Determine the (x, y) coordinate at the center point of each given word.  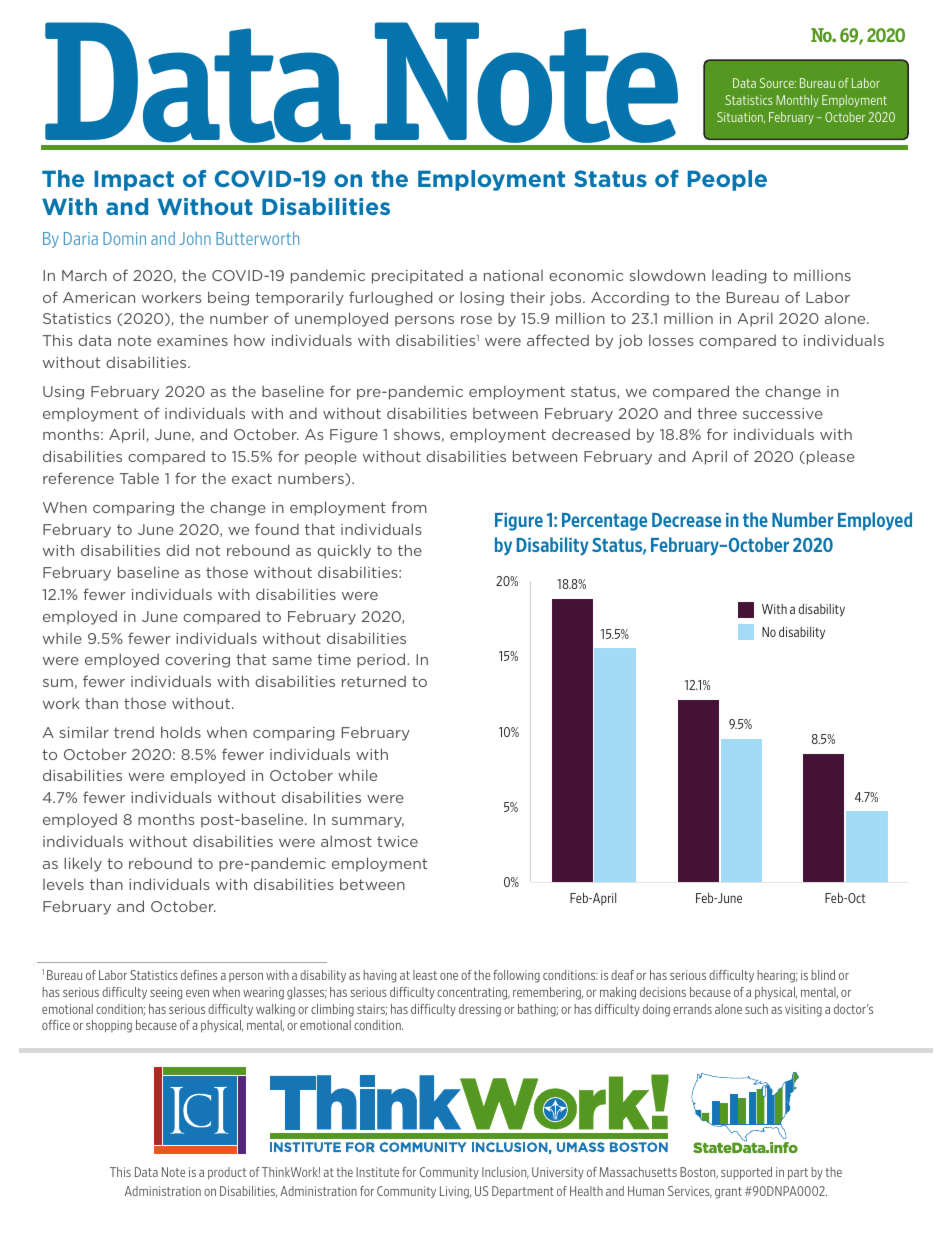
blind (823, 975)
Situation (741, 117)
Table (139, 478)
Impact (134, 180)
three (717, 413)
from (409, 507)
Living (455, 1192)
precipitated (417, 276)
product (227, 1173)
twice (397, 841)
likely (83, 864)
